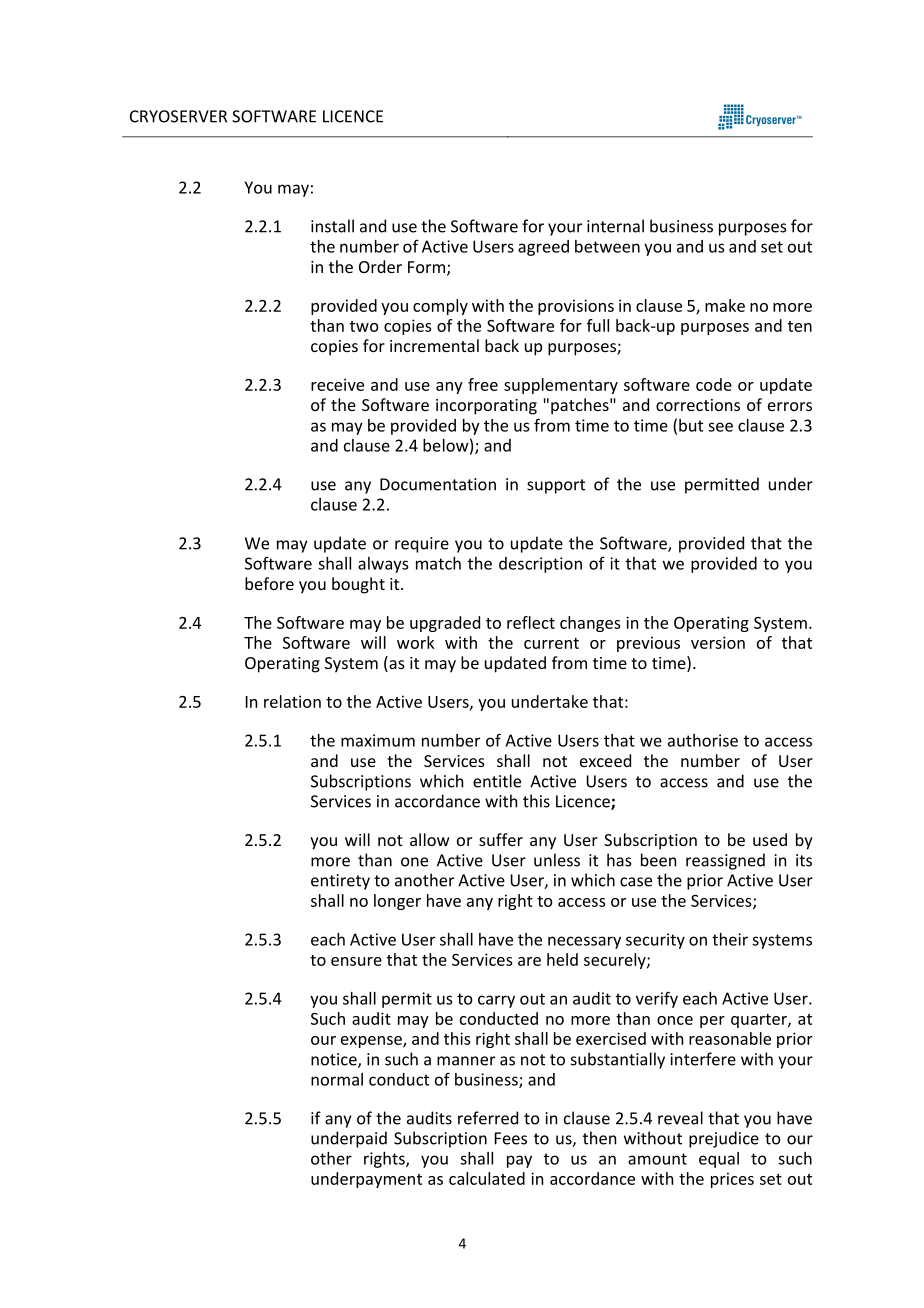 This document has height=1308, width=924. Describe the element at coordinates (337, 1079) in the document. I see `normal` at that location.
